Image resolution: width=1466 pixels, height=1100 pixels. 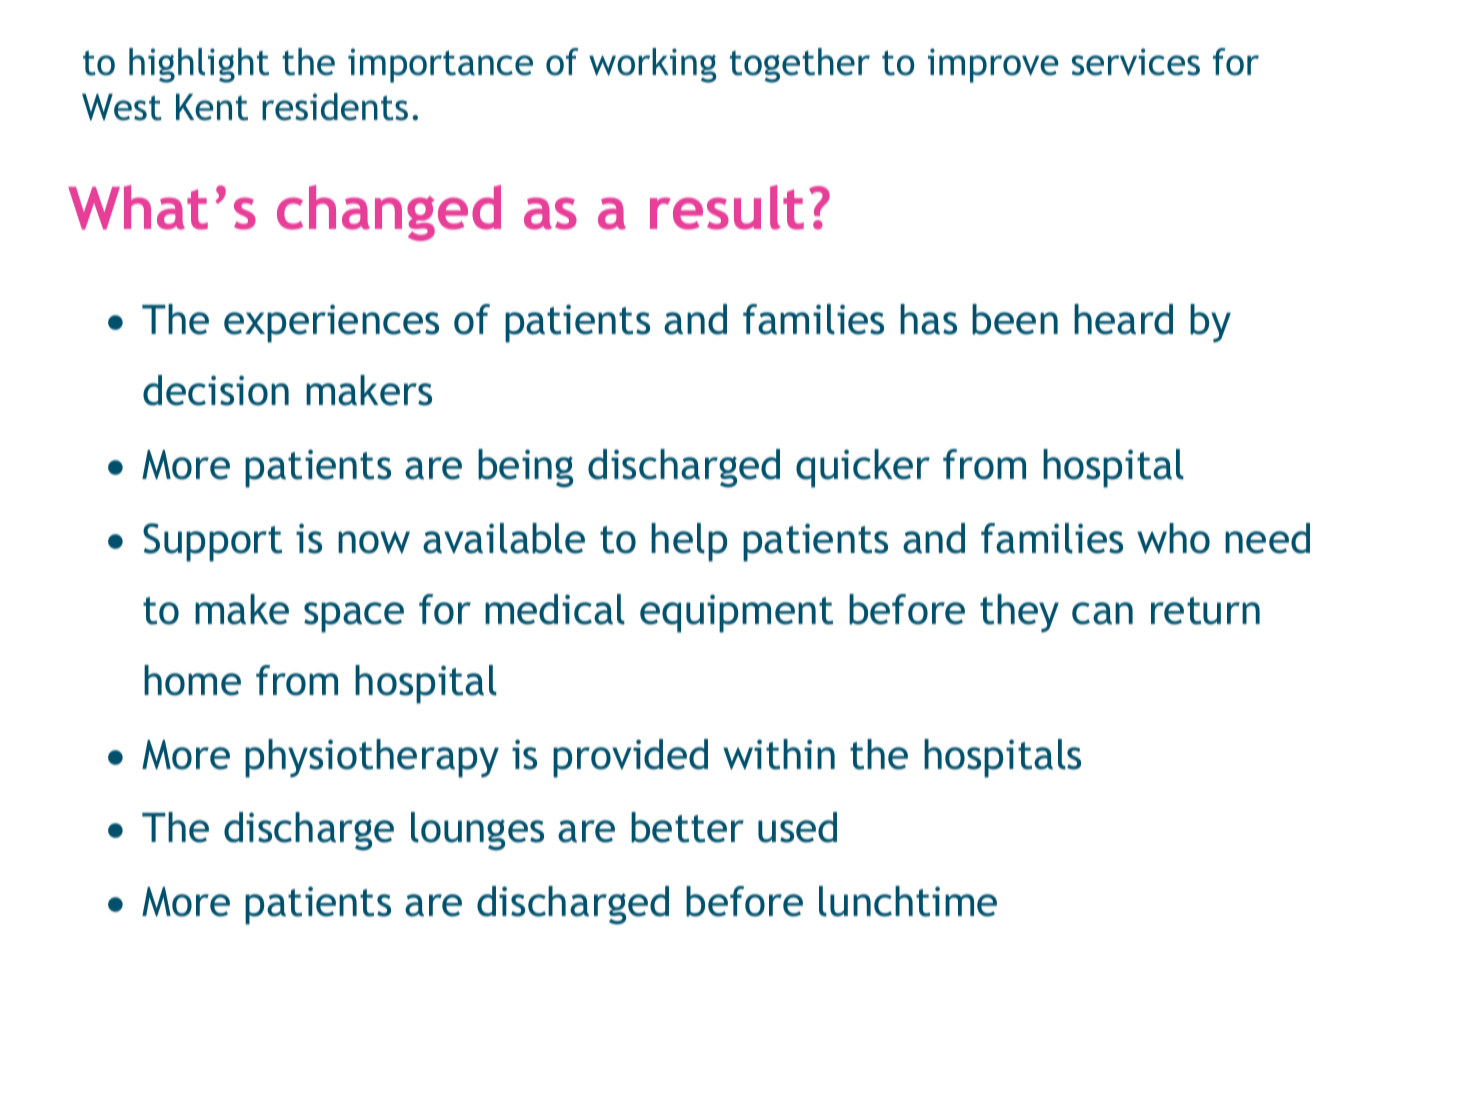 I want to click on experiences, so click(x=331, y=323).
